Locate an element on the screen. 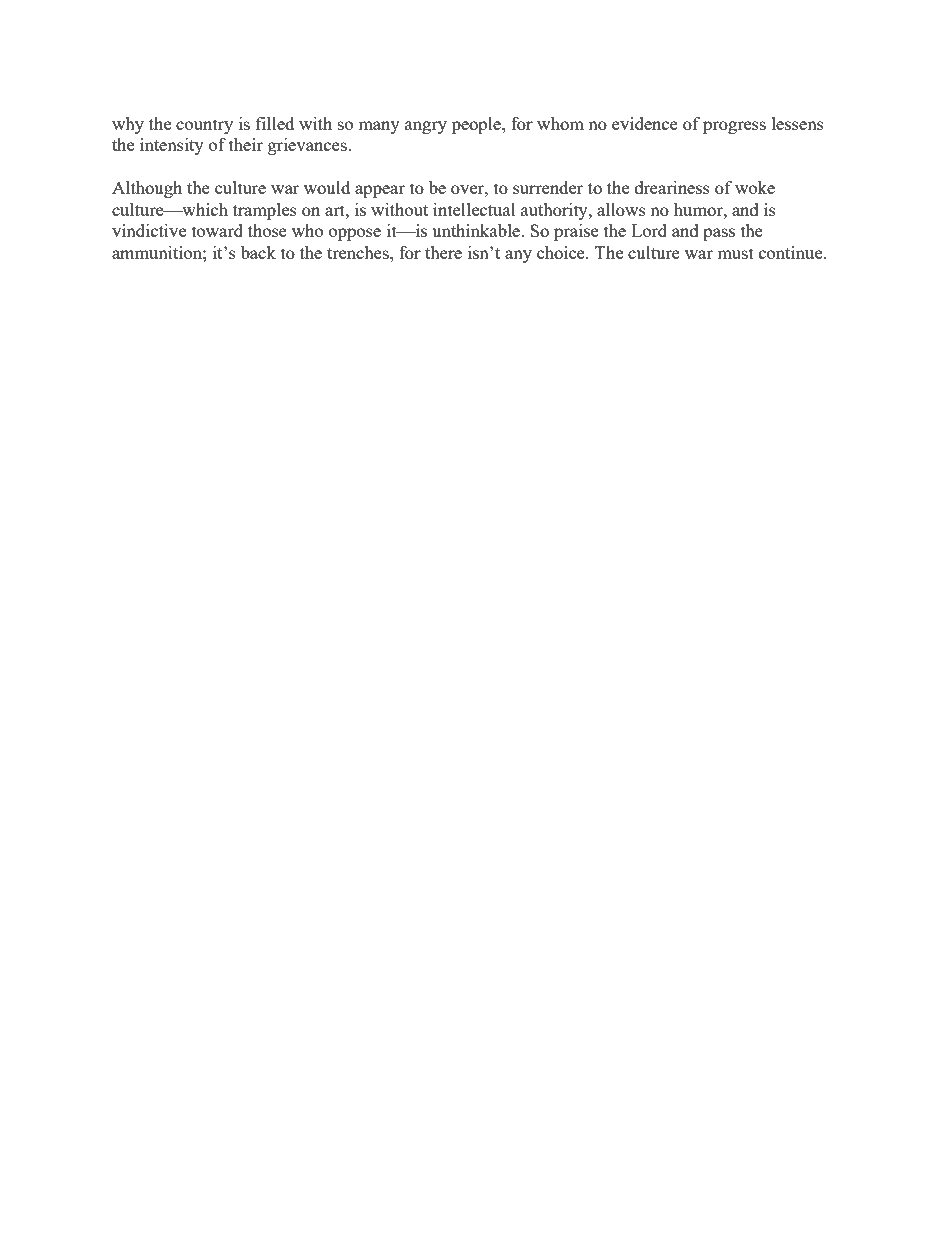 This screenshot has width=952, height=1233. people is located at coordinates (477, 125).
